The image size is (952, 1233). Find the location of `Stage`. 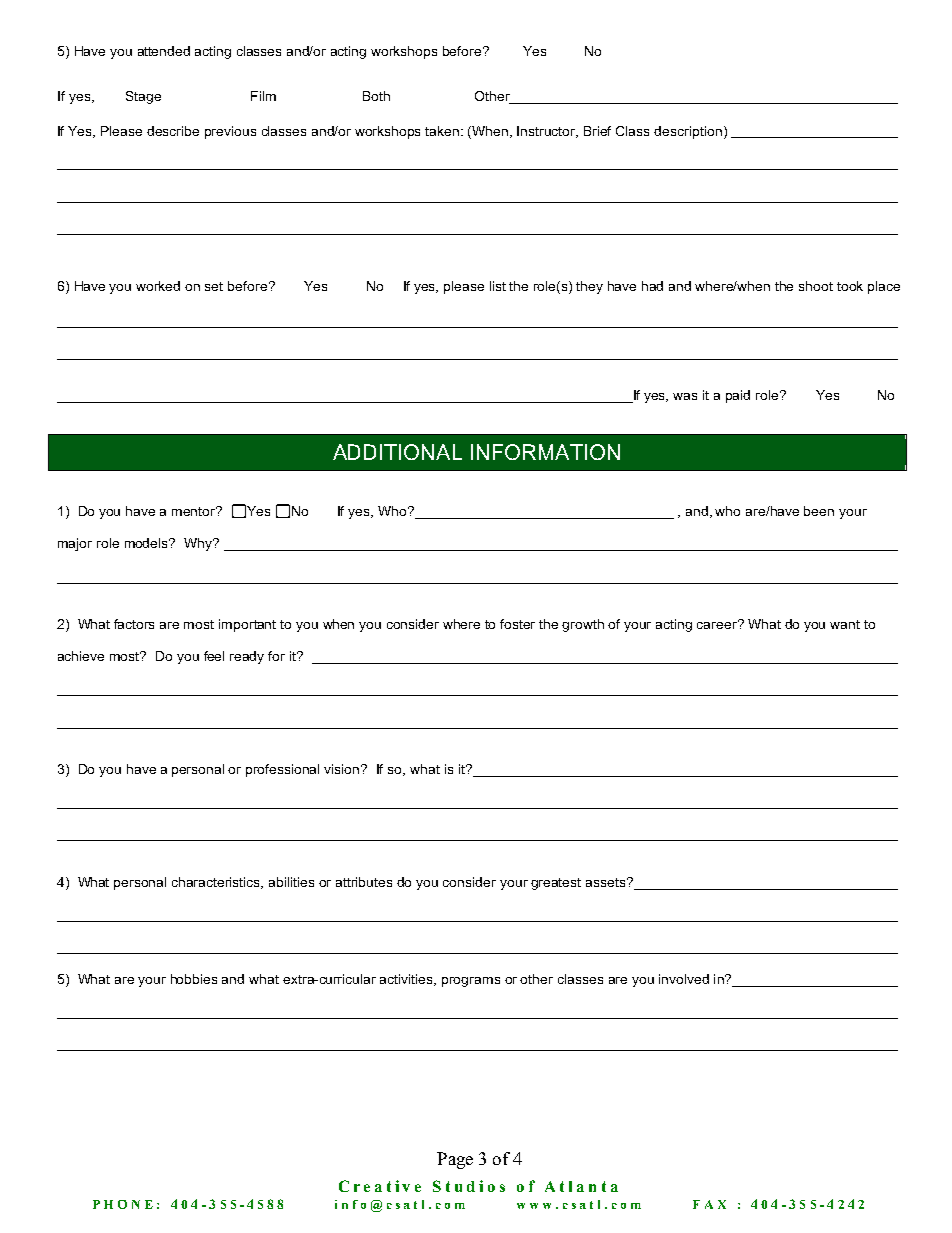

Stage is located at coordinates (143, 97).
